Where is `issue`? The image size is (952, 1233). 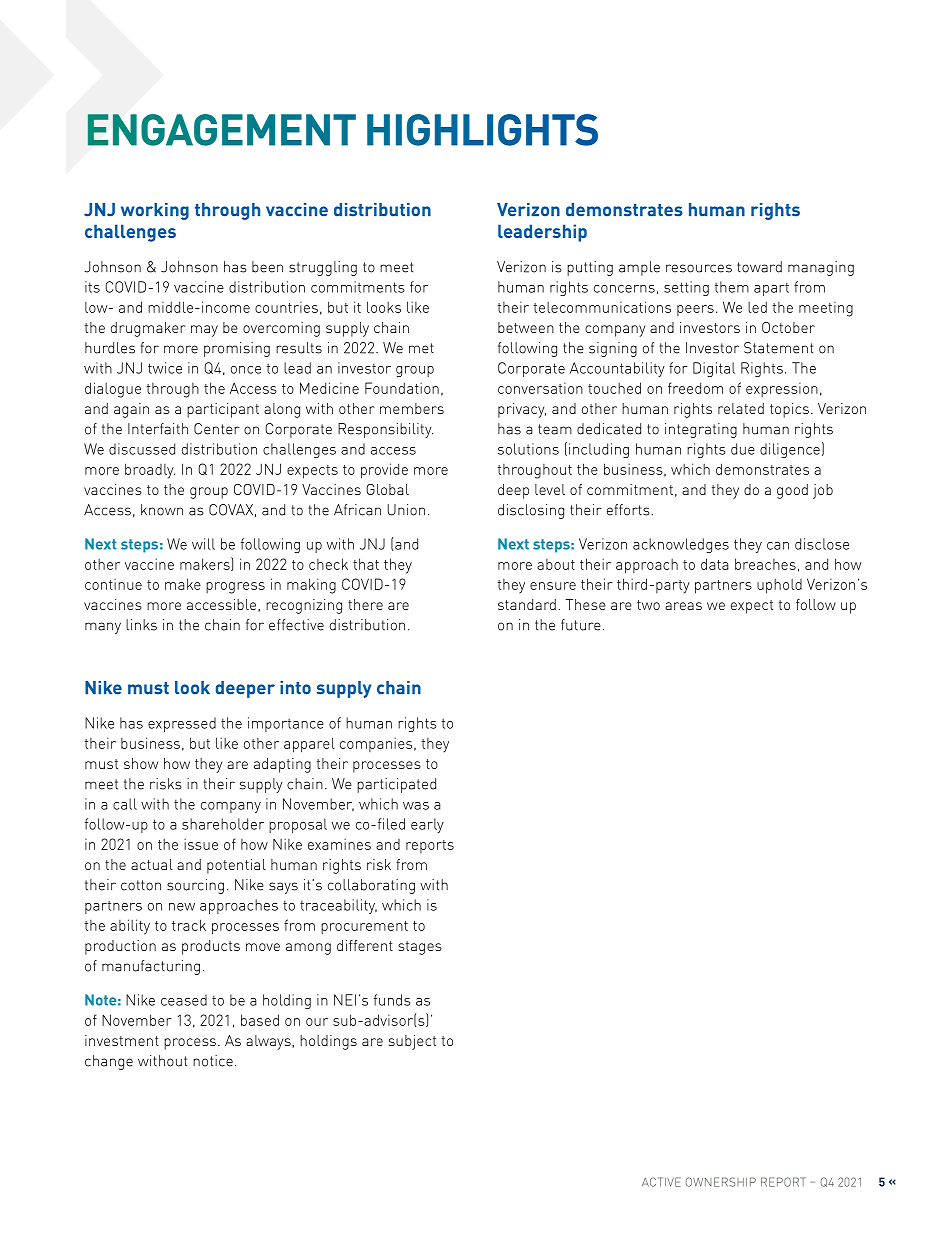
issue is located at coordinates (201, 844).
